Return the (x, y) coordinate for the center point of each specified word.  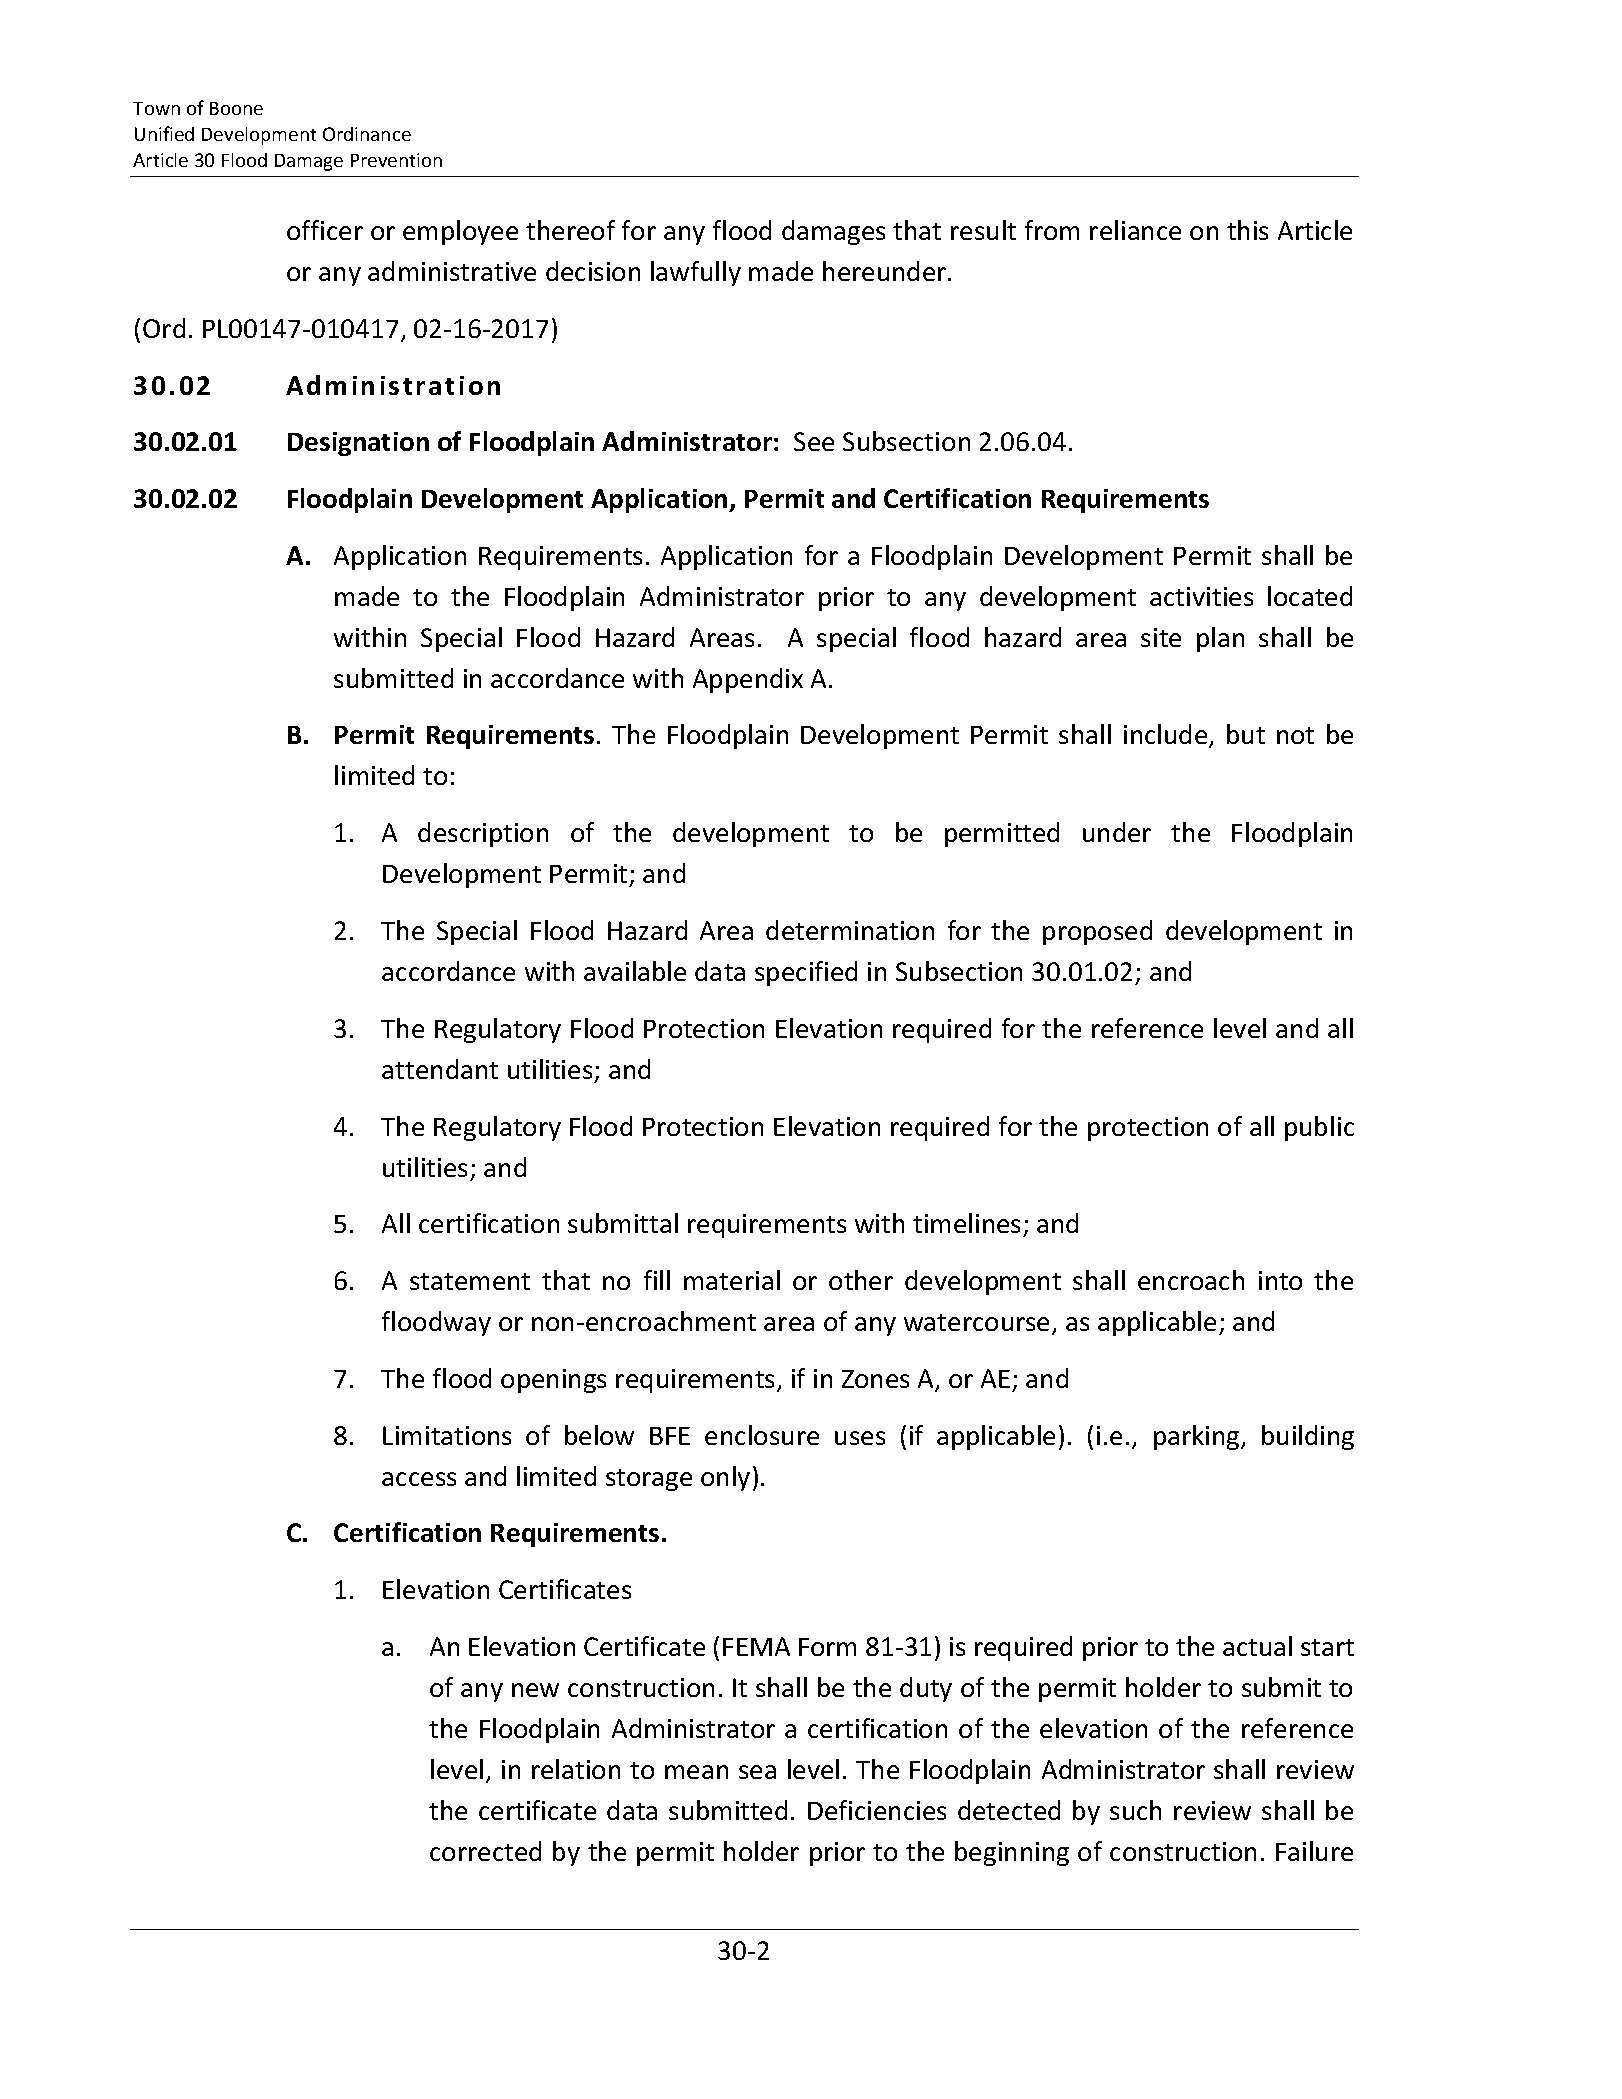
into (1280, 1280)
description (483, 834)
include (1167, 736)
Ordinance (367, 134)
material (732, 1280)
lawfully (696, 273)
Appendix (748, 680)
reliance (1135, 230)
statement (470, 1281)
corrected (485, 1851)
